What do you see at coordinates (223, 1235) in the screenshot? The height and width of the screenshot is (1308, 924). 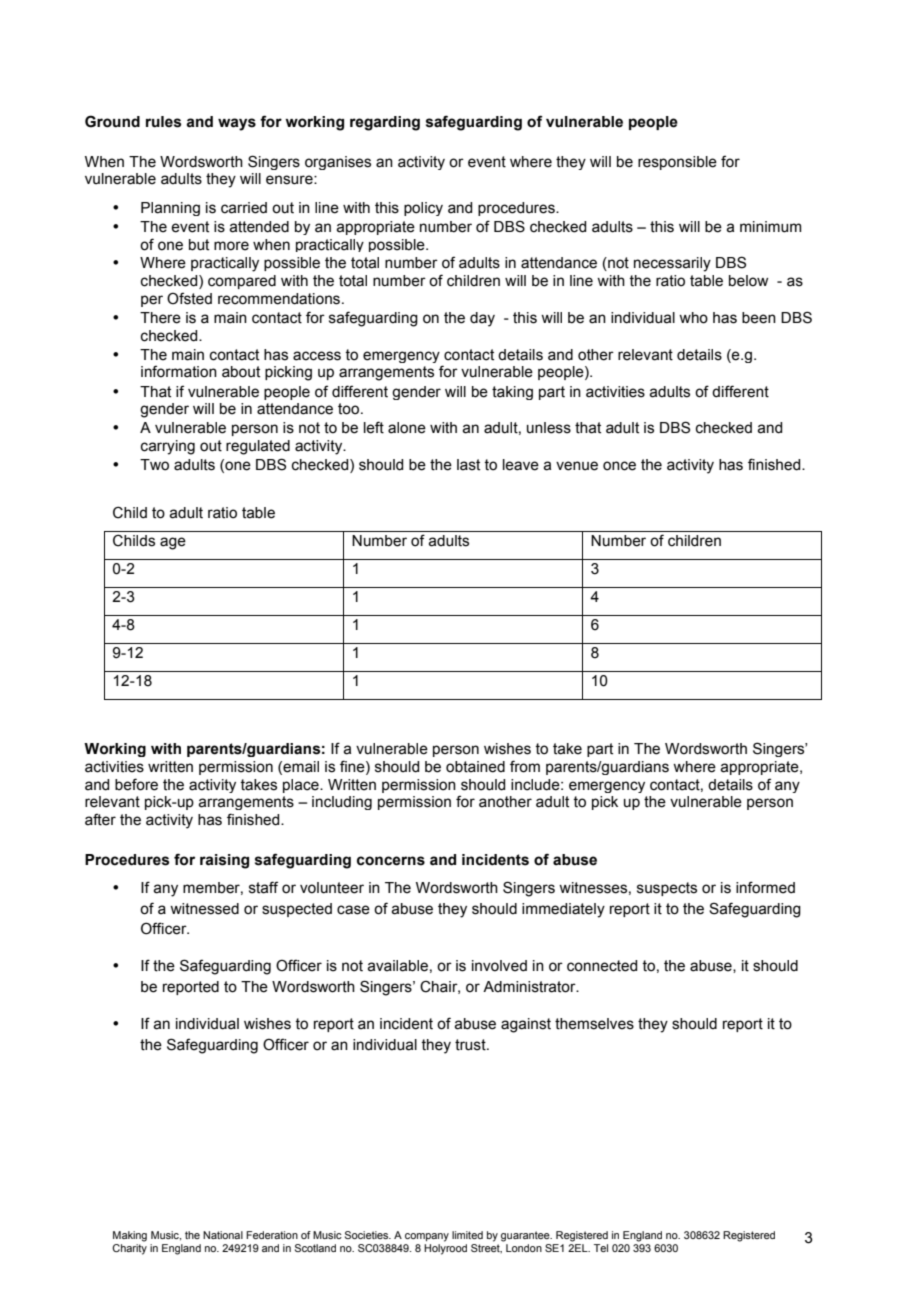 I see `National` at bounding box center [223, 1235].
